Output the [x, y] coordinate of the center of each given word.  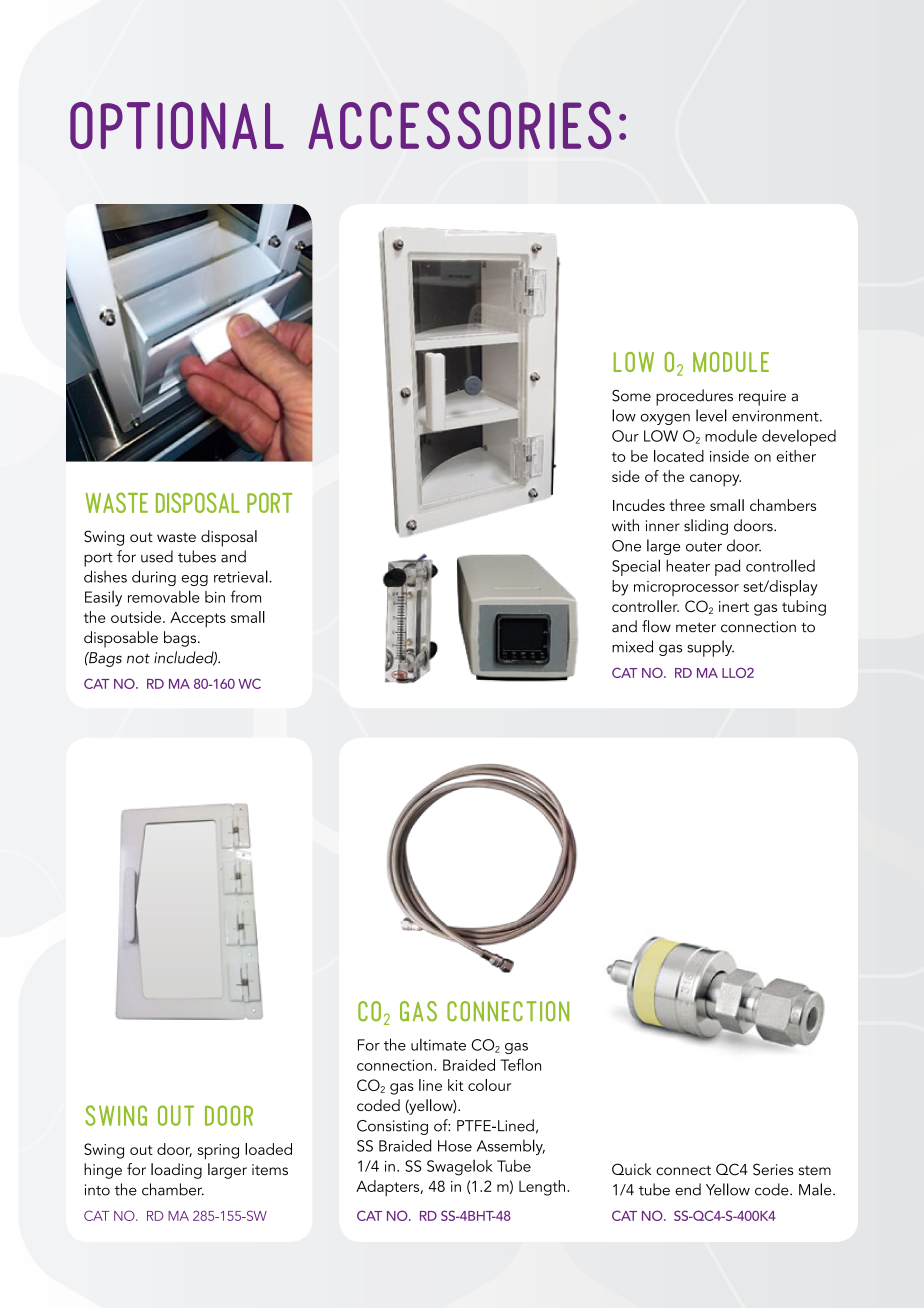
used [157, 556]
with [625, 525]
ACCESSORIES [460, 125]
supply [710, 648]
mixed [632, 646]
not [138, 659]
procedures [694, 397]
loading [176, 1171]
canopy [715, 480]
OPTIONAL [177, 125]
